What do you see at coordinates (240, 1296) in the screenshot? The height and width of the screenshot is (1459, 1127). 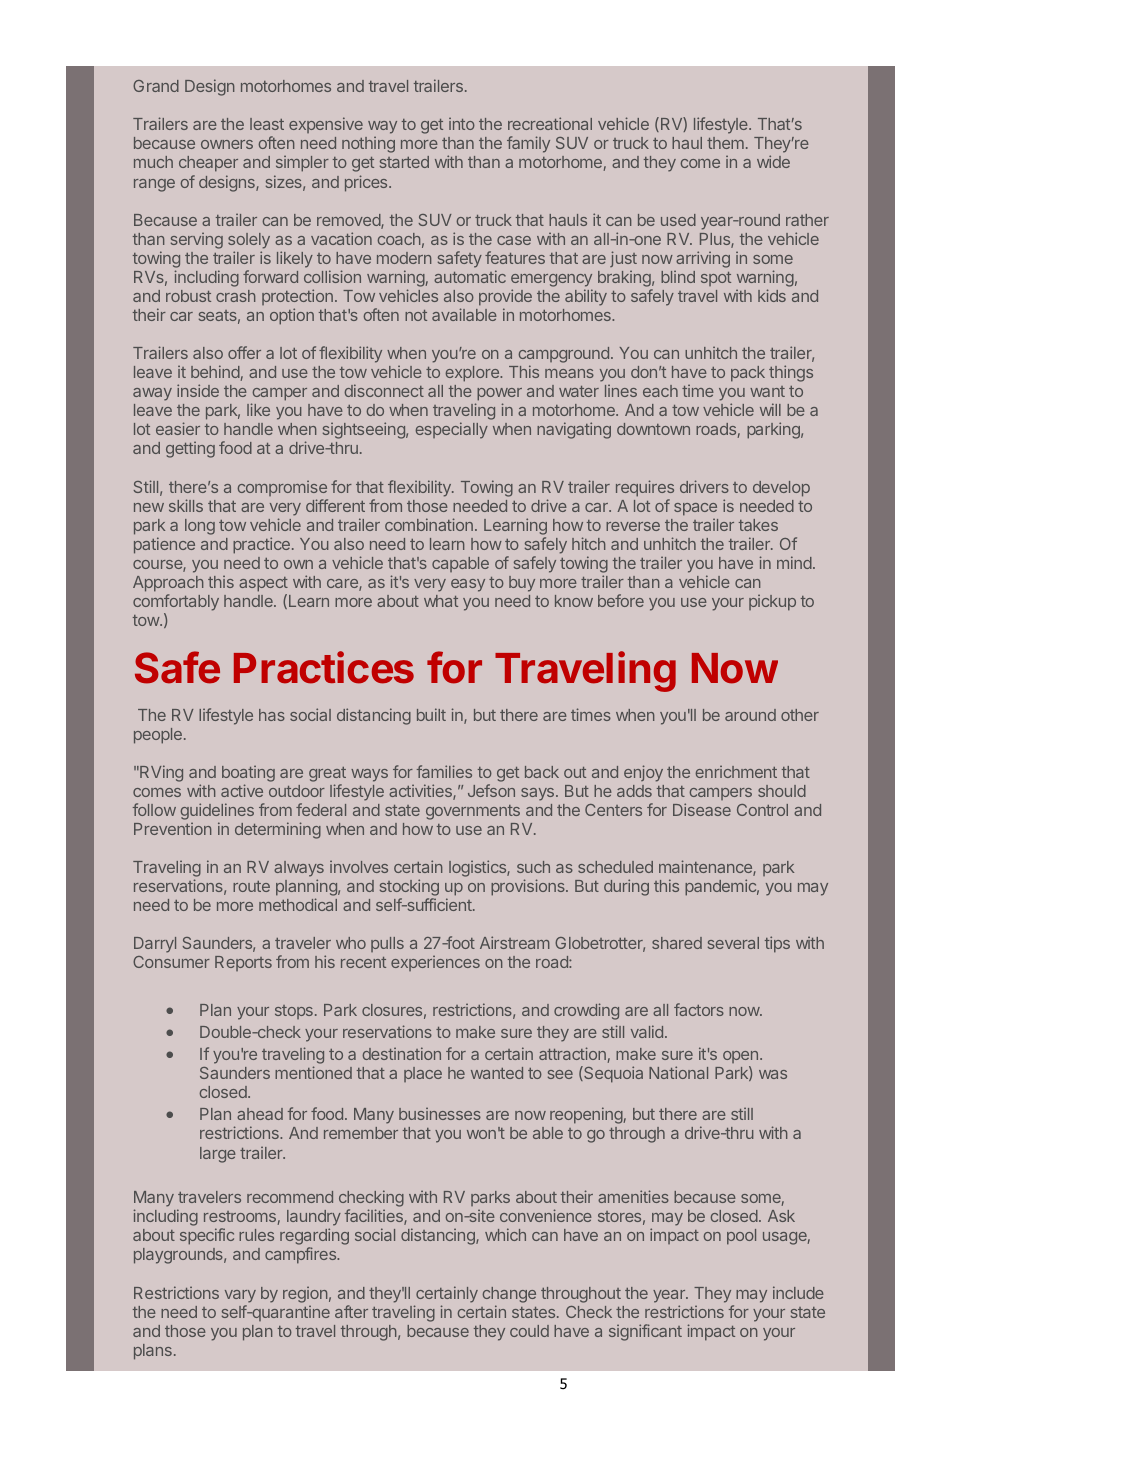 I see `vary` at bounding box center [240, 1296].
